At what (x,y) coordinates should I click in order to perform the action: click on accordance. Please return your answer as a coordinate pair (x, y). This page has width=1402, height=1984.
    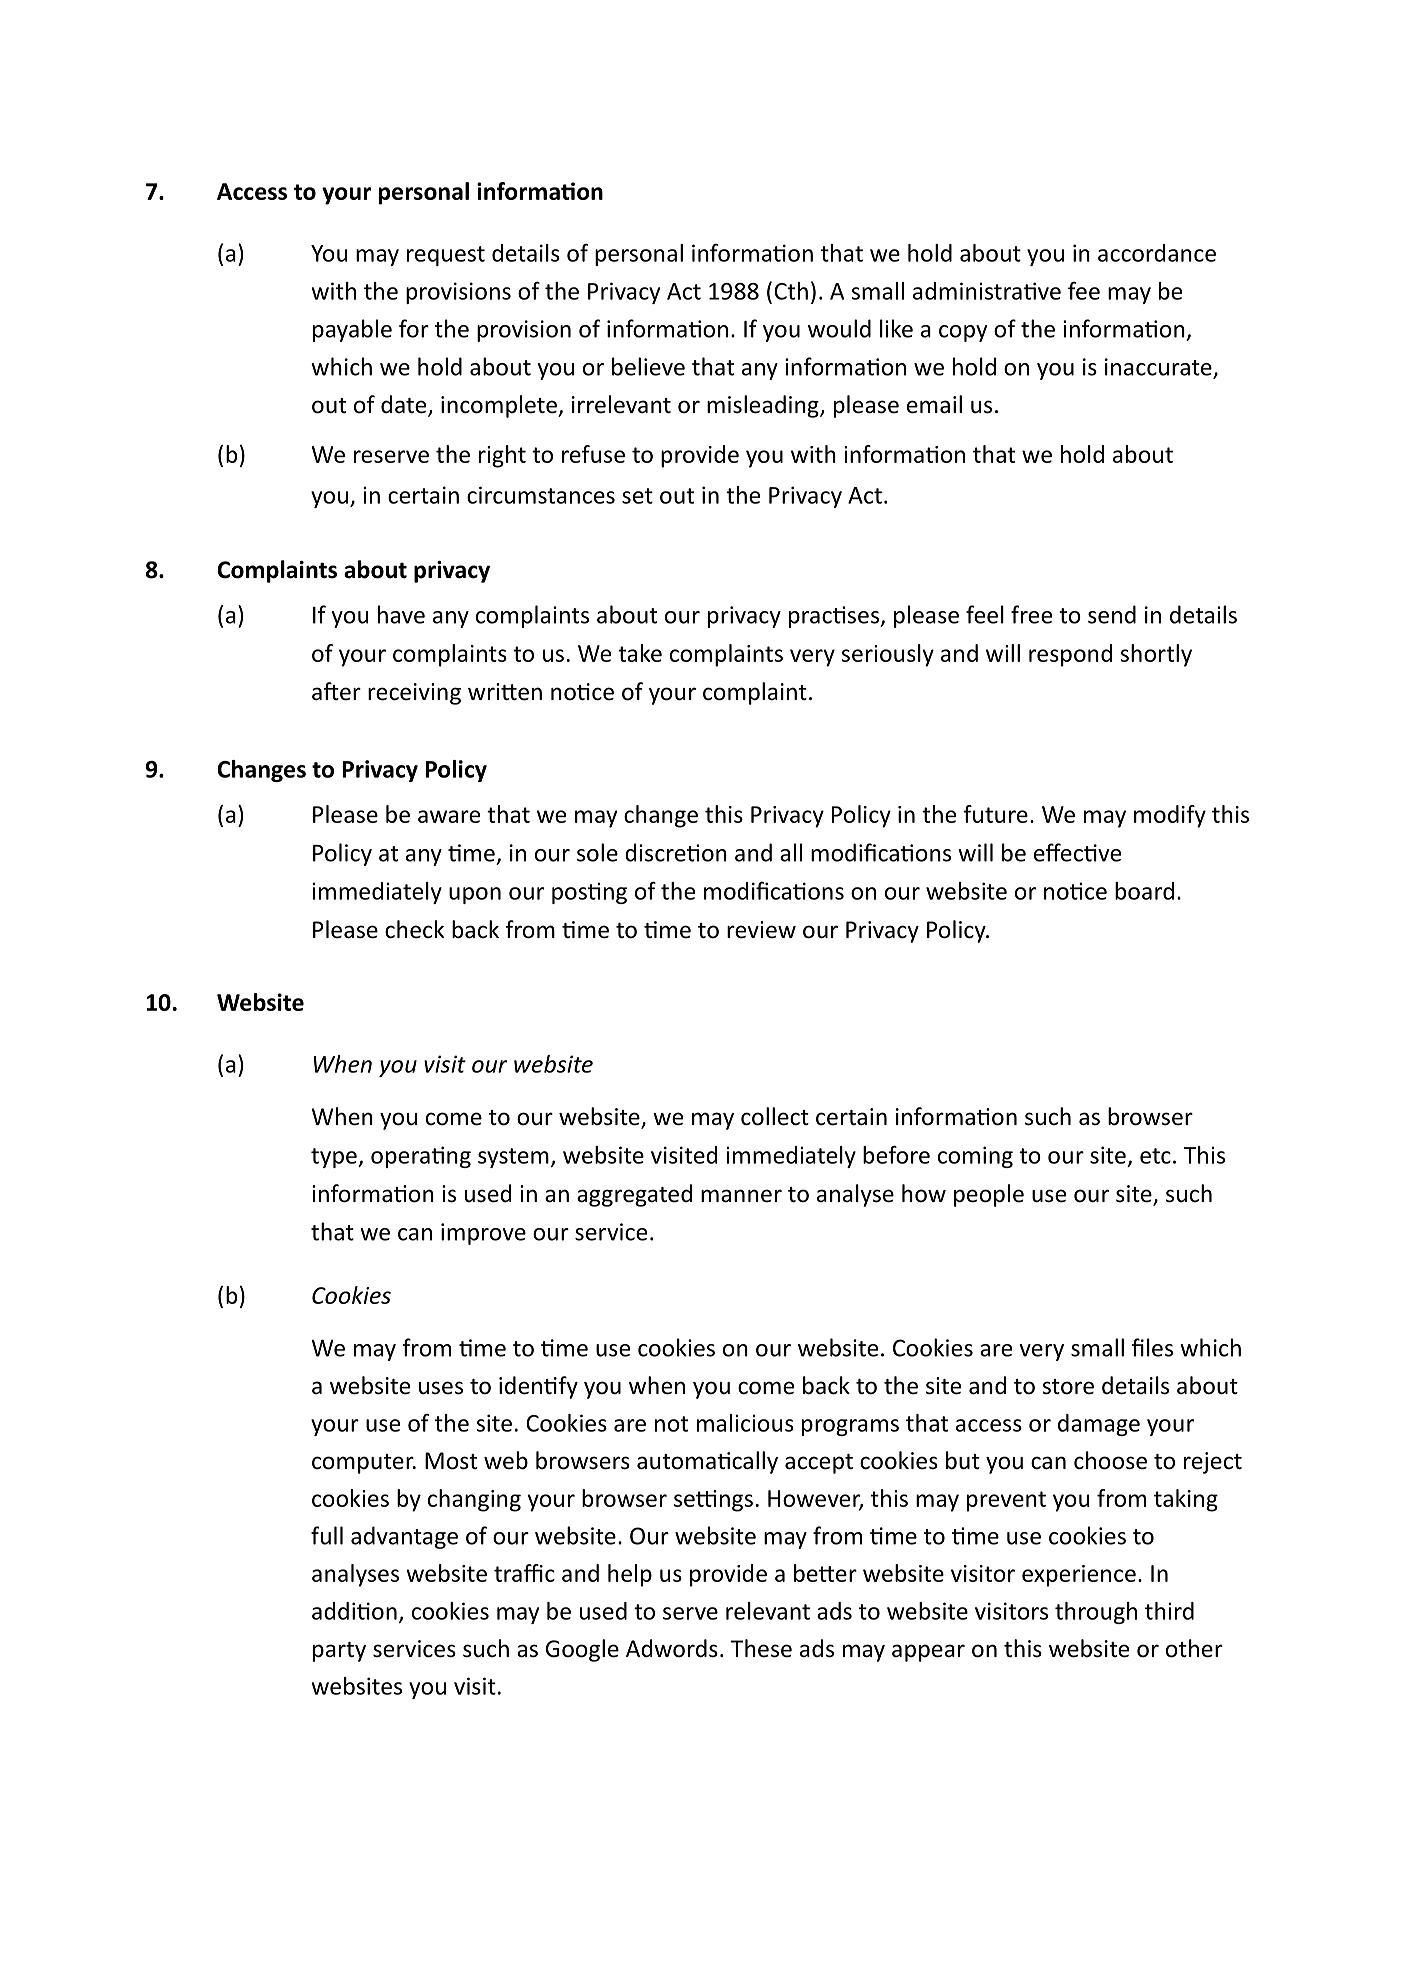
    Looking at the image, I should click on (1157, 253).
